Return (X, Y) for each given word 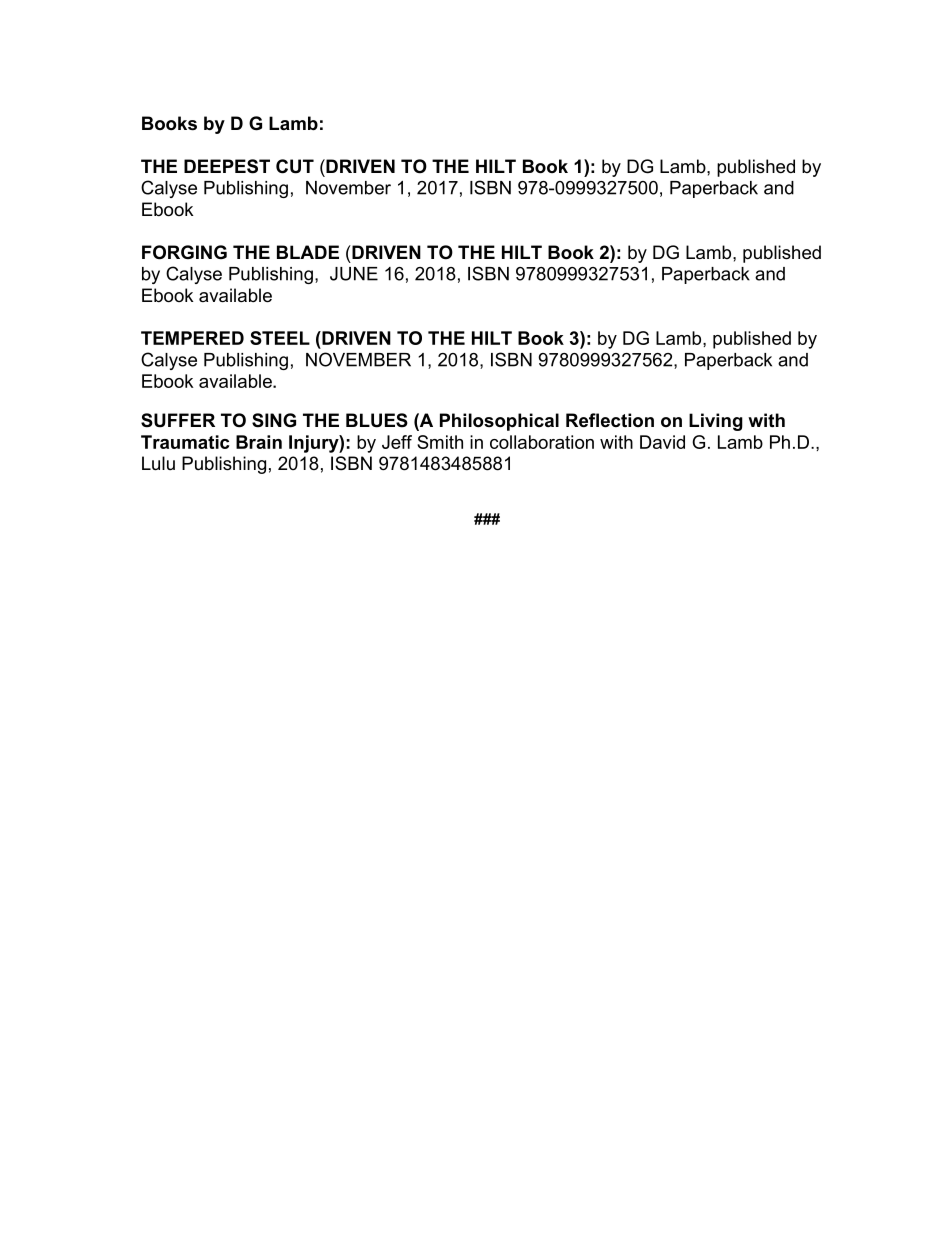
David (662, 442)
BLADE (308, 252)
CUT (295, 166)
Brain (259, 442)
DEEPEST (227, 166)
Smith (440, 442)
